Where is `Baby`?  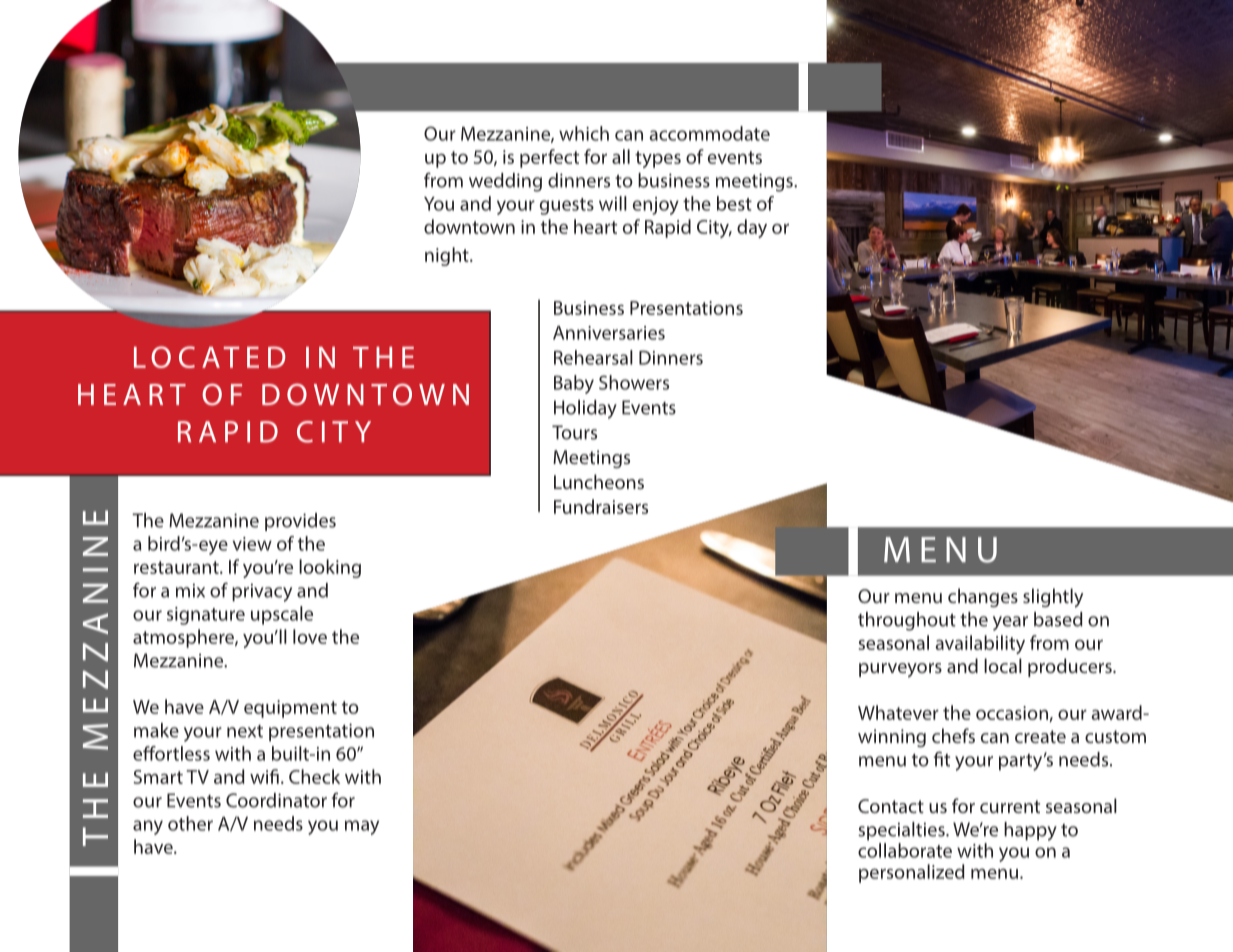 Baby is located at coordinates (574, 384).
